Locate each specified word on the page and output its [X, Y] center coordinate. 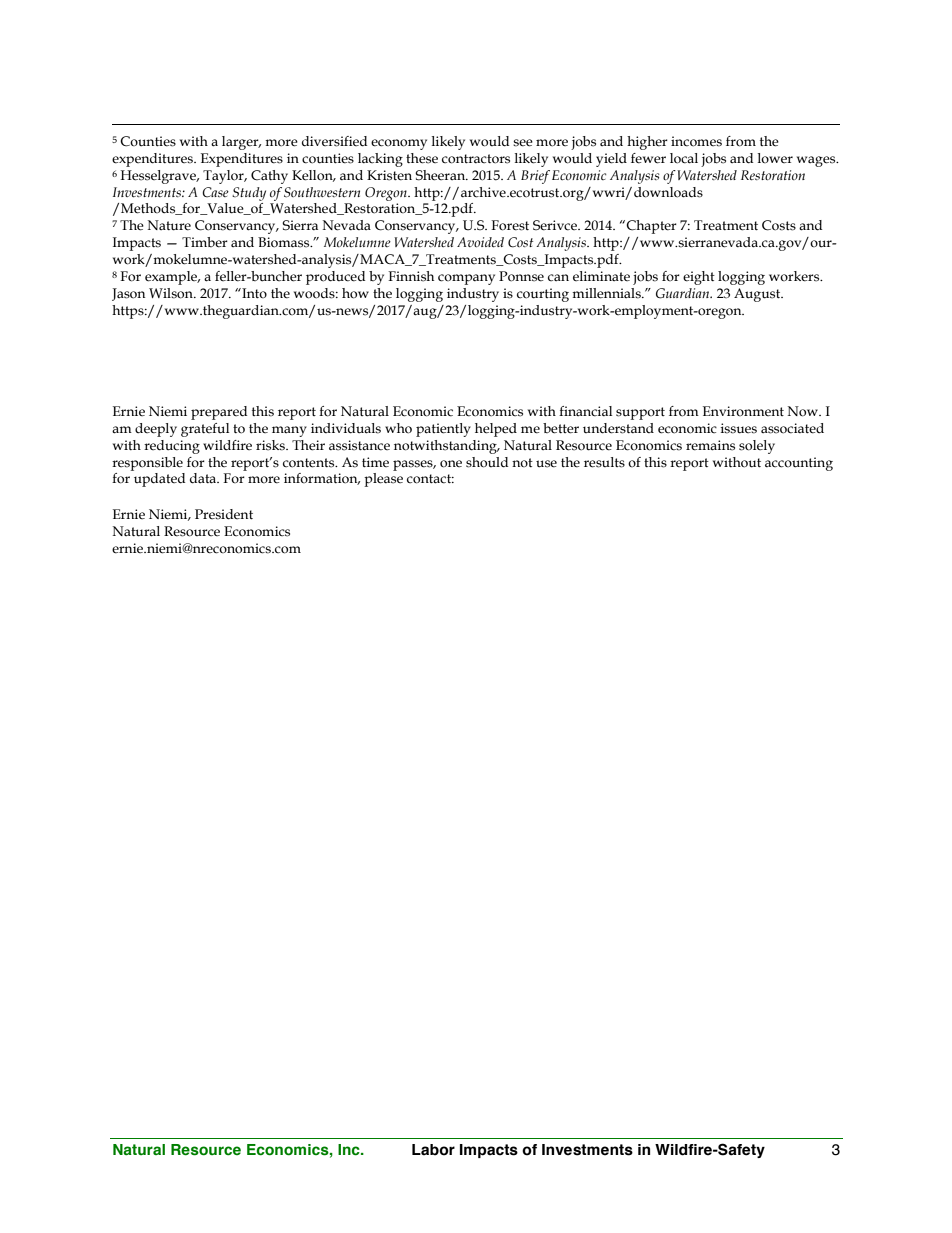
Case [215, 192]
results [604, 462]
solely [757, 447]
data [204, 478]
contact [430, 479]
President [224, 514]
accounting [799, 464]
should [487, 462]
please [383, 480]
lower [775, 158]
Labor [433, 1150]
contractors [476, 159]
